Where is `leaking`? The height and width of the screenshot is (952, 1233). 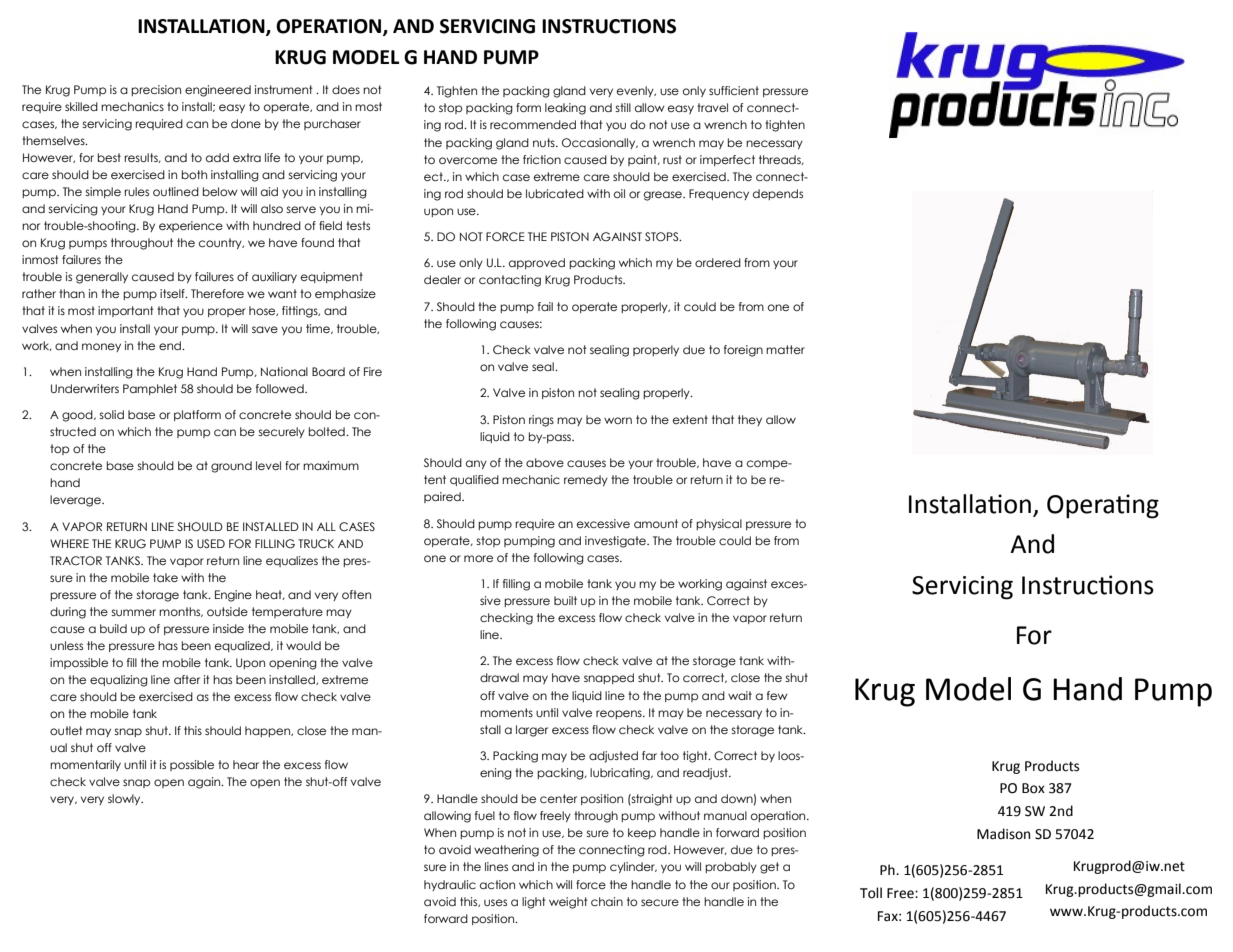 leaking is located at coordinates (565, 109).
